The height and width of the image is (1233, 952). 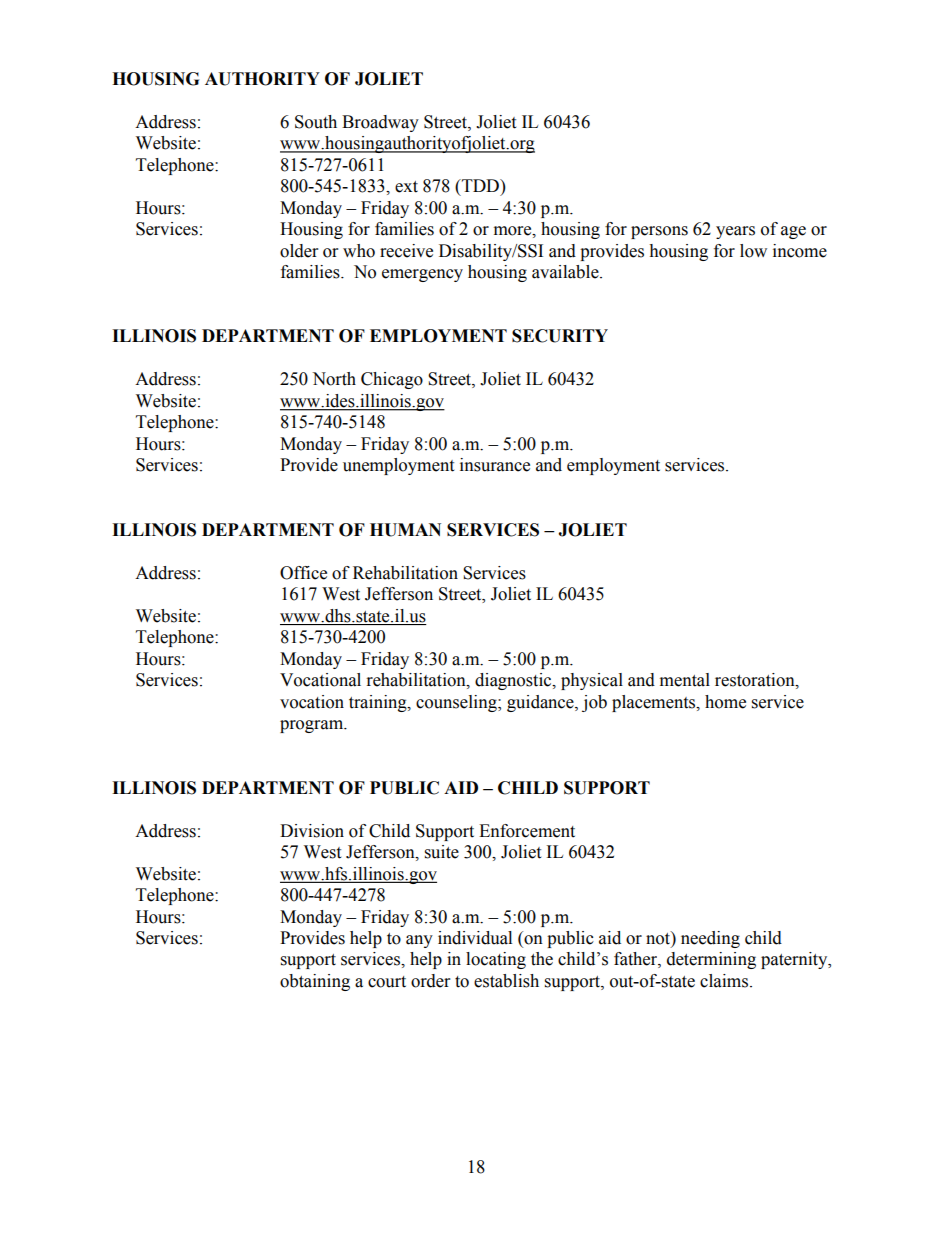 I want to click on Broadway, so click(x=380, y=123).
